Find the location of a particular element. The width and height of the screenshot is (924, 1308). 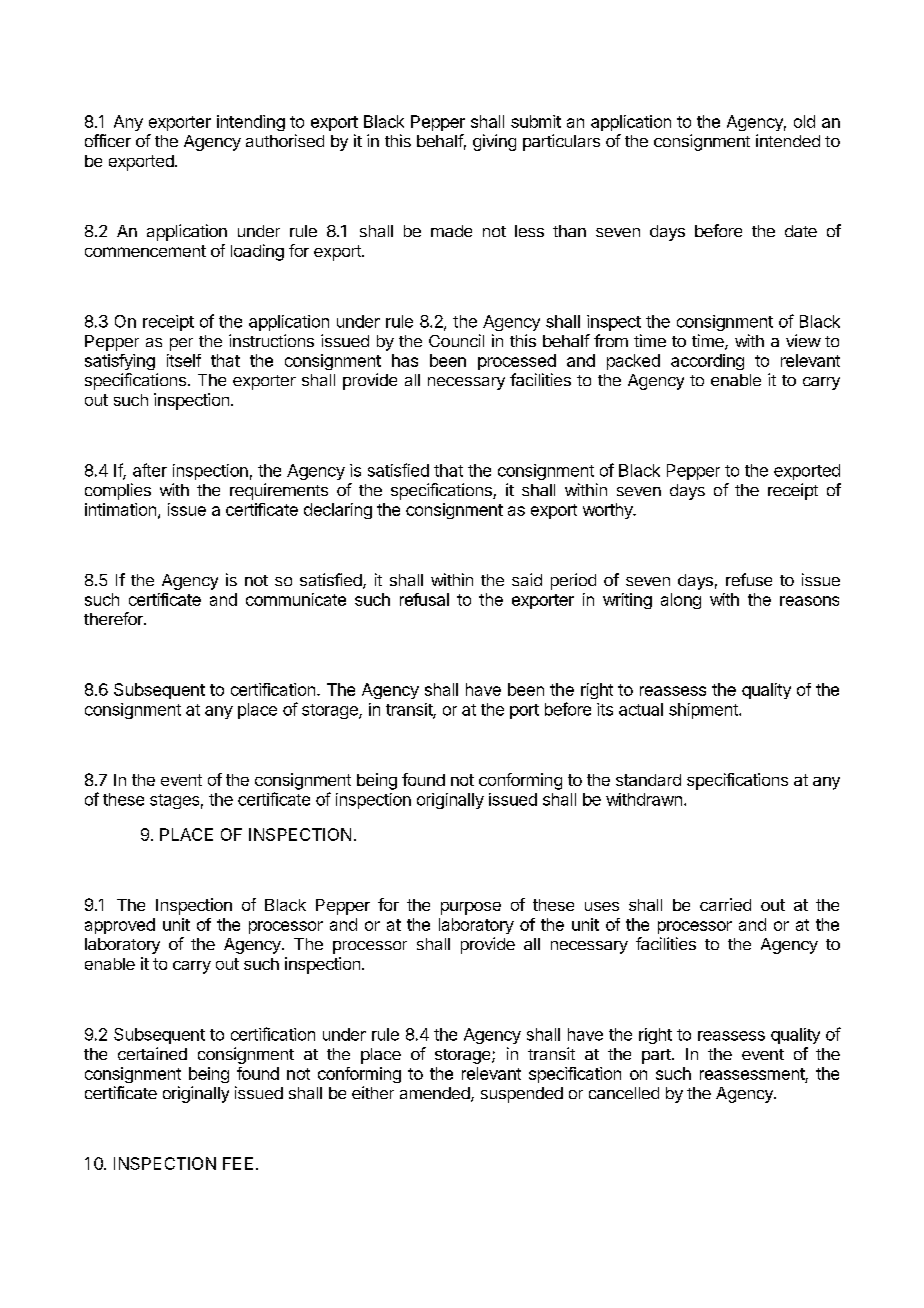

along is located at coordinates (681, 601).
